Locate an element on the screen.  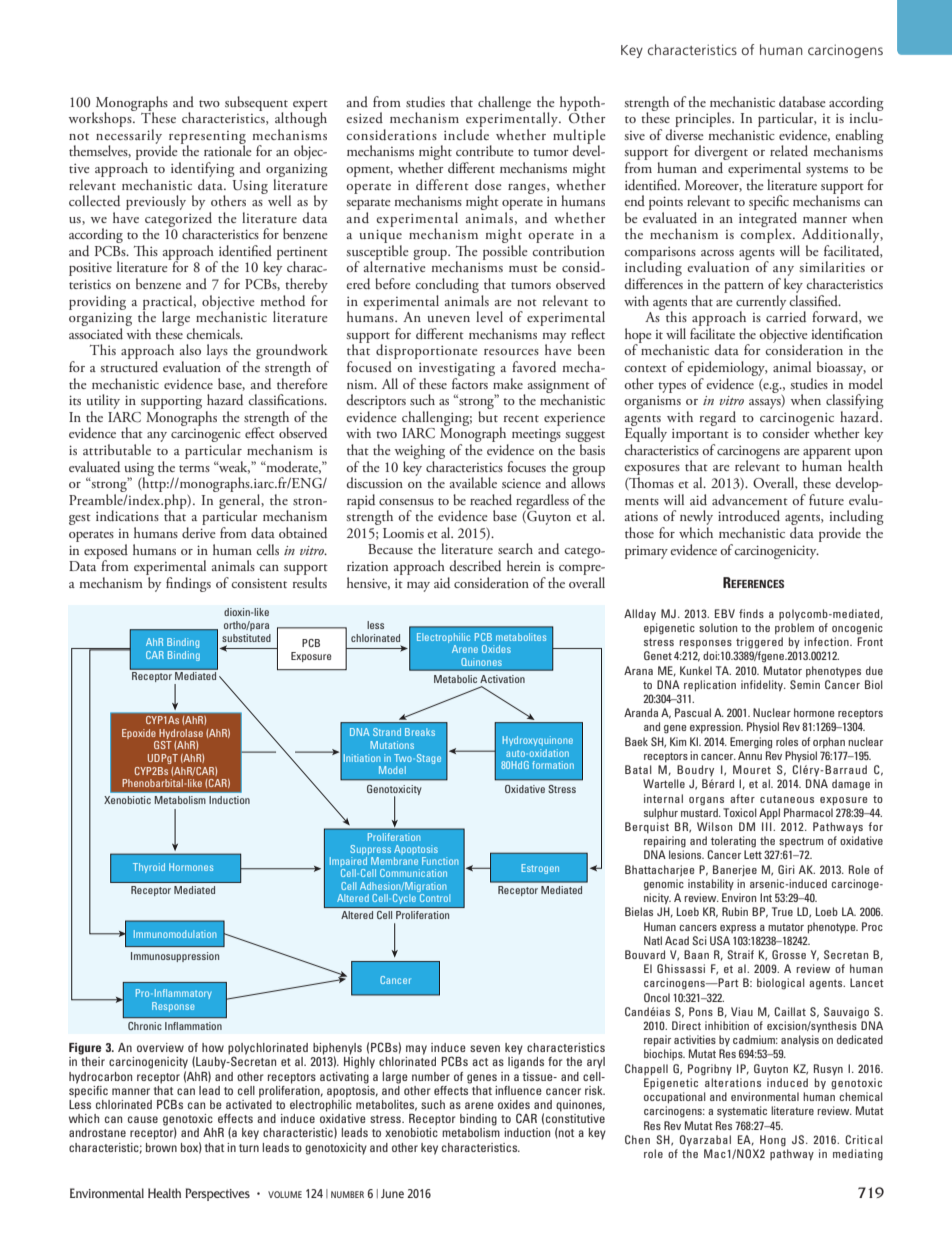
contribute is located at coordinates (485, 150).
